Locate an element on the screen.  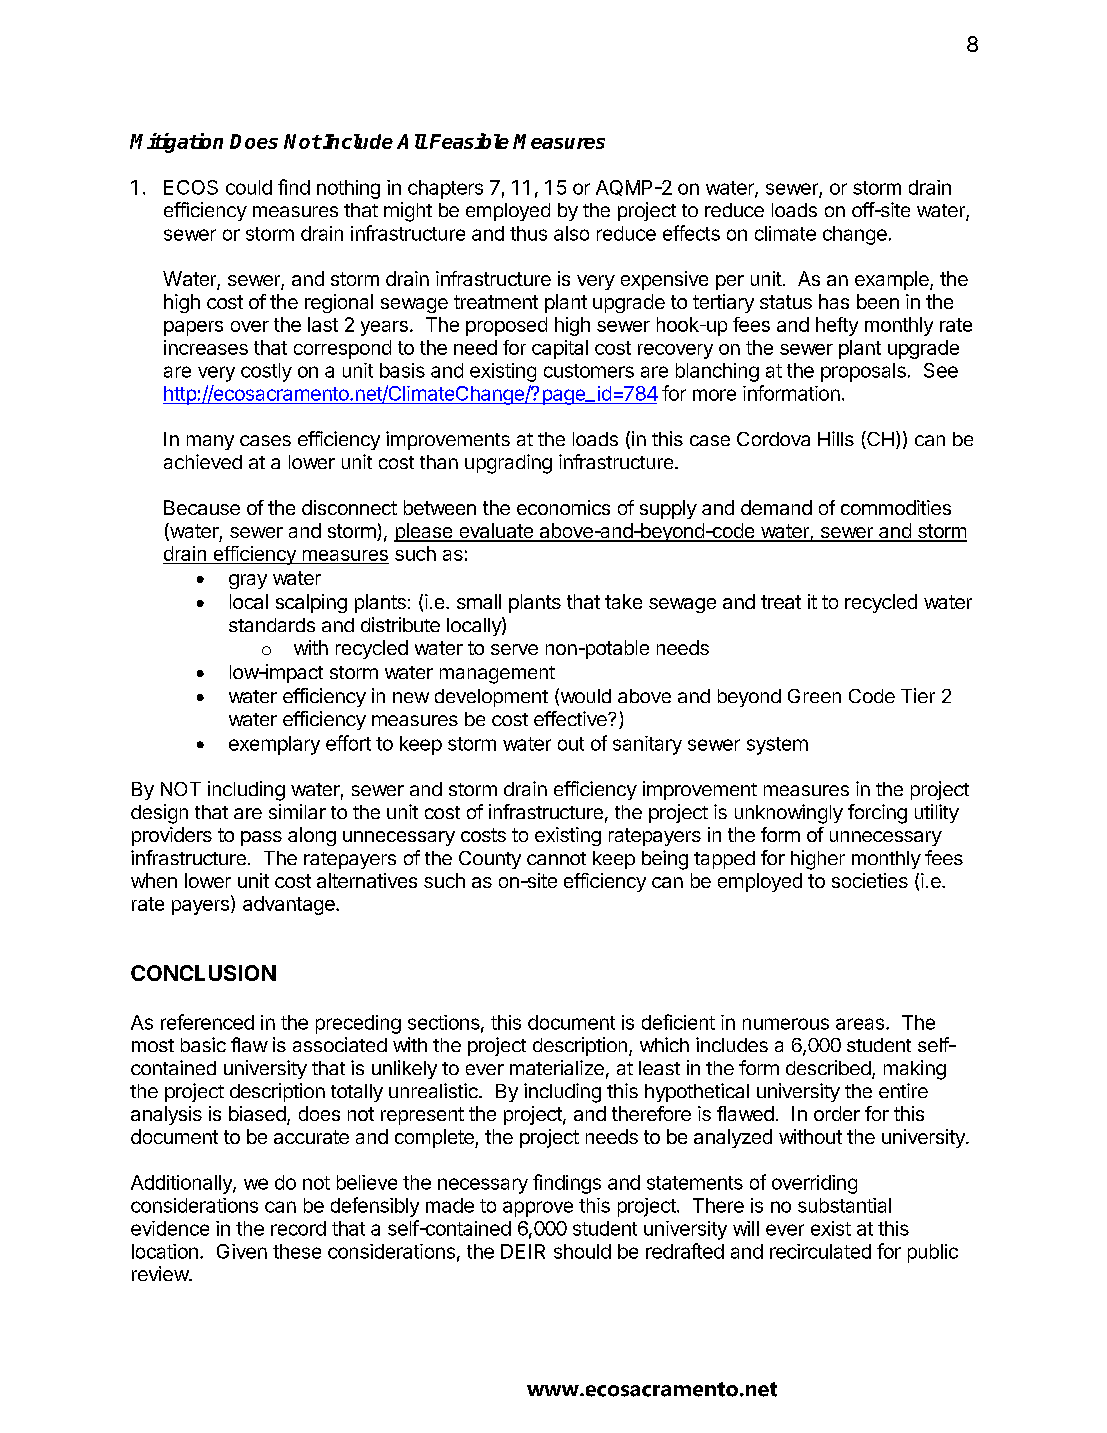
thus is located at coordinates (528, 233).
